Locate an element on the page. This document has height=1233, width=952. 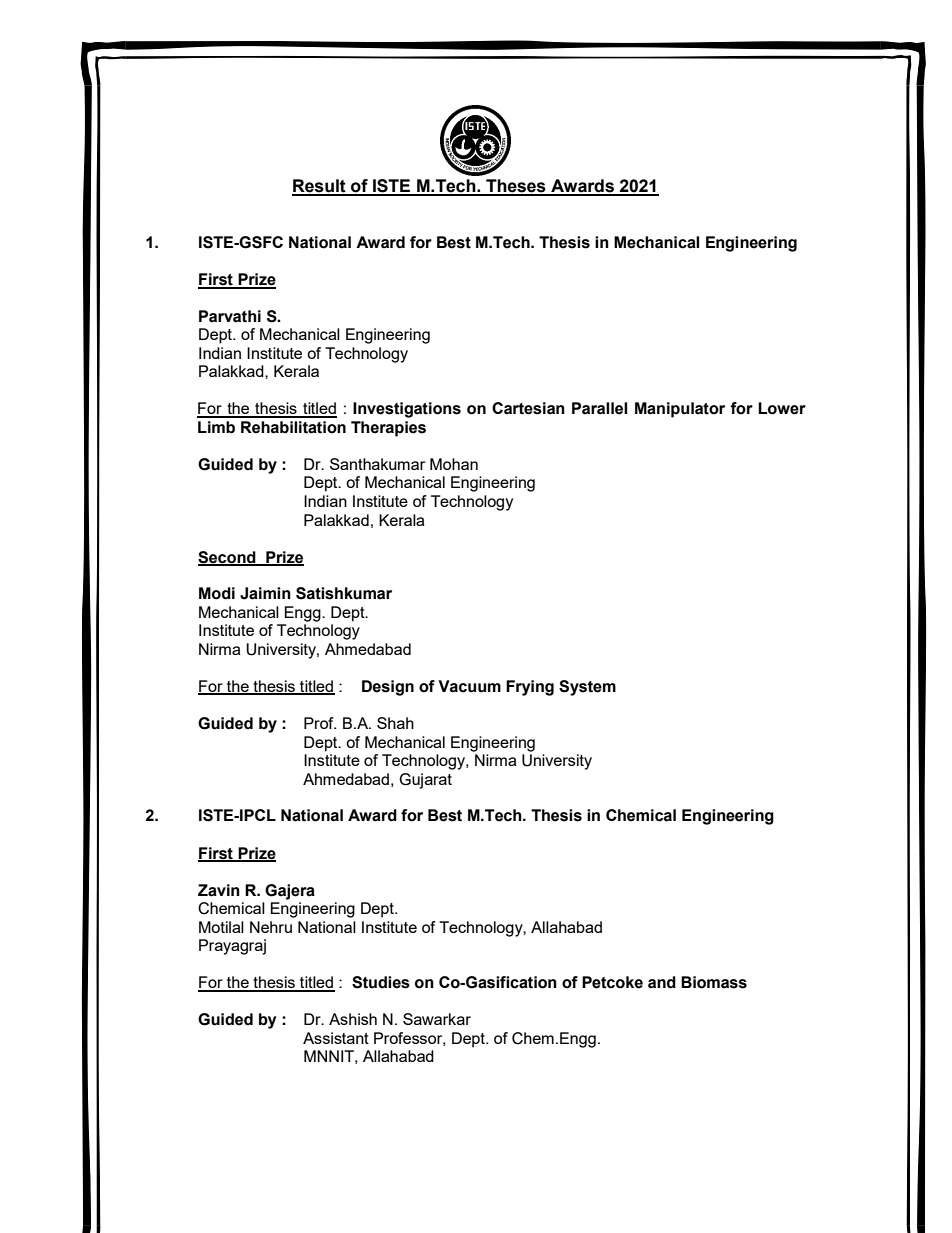
Assistant is located at coordinates (336, 1038).
